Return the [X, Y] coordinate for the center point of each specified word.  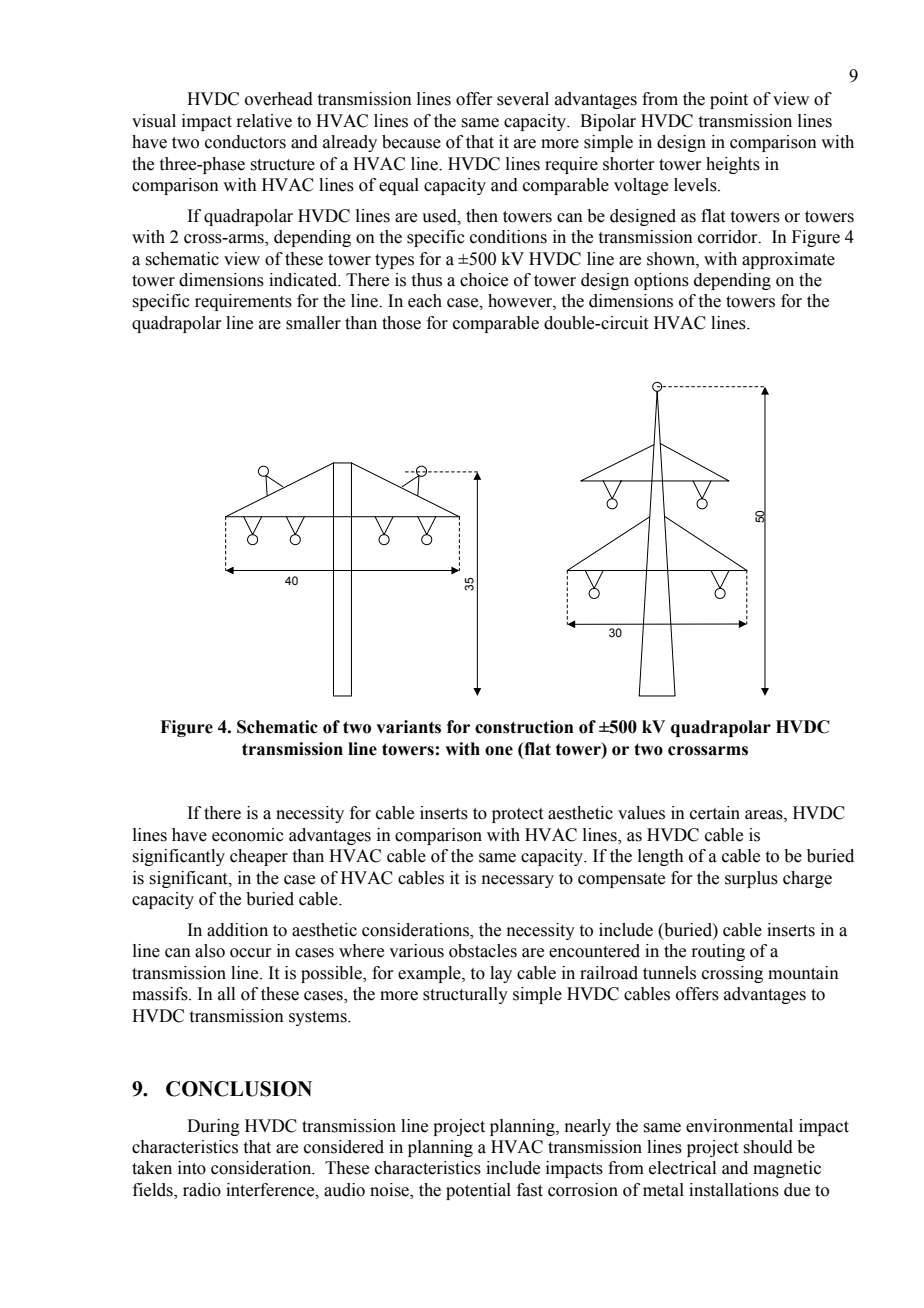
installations [734, 1190]
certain [715, 813]
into [192, 1168]
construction [524, 727]
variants [408, 727]
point [729, 100]
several [523, 99]
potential [478, 1191]
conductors [245, 142]
